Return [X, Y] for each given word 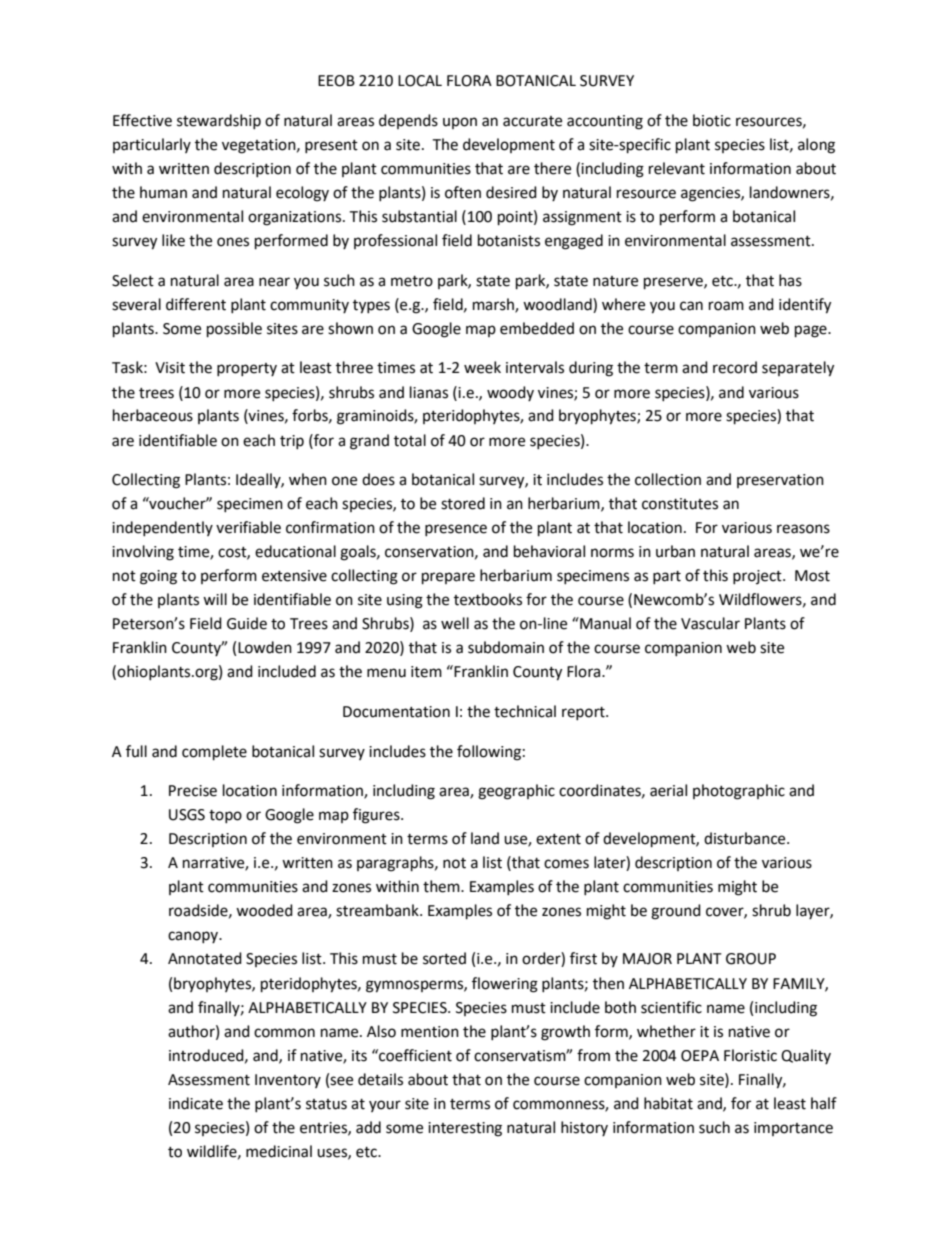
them [442, 886]
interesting [465, 1129]
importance [793, 1129]
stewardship [219, 121]
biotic [712, 120]
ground [676, 912]
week [482, 367]
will [215, 599]
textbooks [488, 599]
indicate [196, 1103]
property [247, 369]
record [735, 367]
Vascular [710, 623]
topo [225, 816]
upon [460, 123]
